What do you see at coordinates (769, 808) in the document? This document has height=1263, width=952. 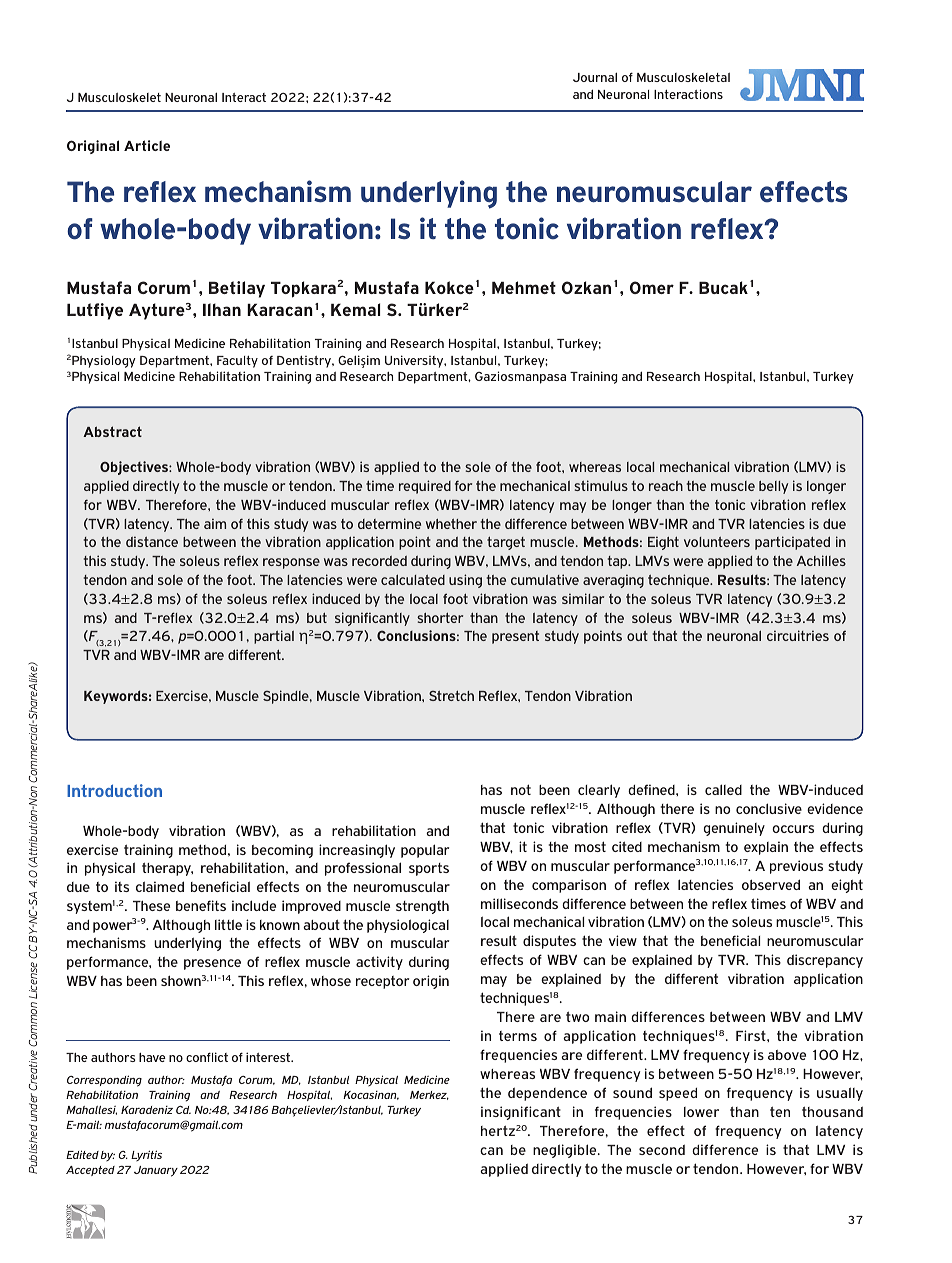 I see `conclusive` at bounding box center [769, 808].
